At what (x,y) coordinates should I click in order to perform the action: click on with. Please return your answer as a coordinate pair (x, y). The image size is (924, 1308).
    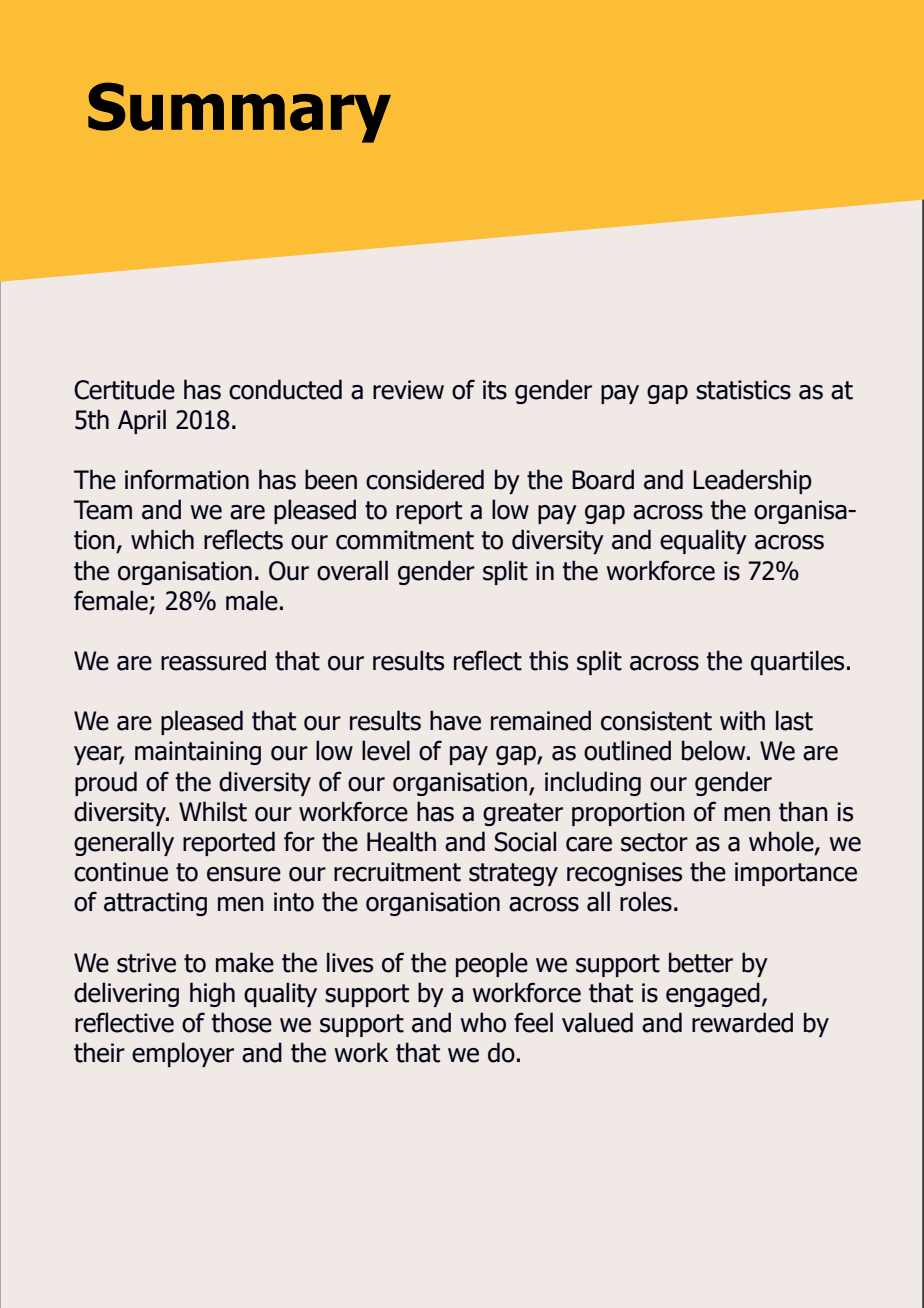
    Looking at the image, I should click on (742, 720).
